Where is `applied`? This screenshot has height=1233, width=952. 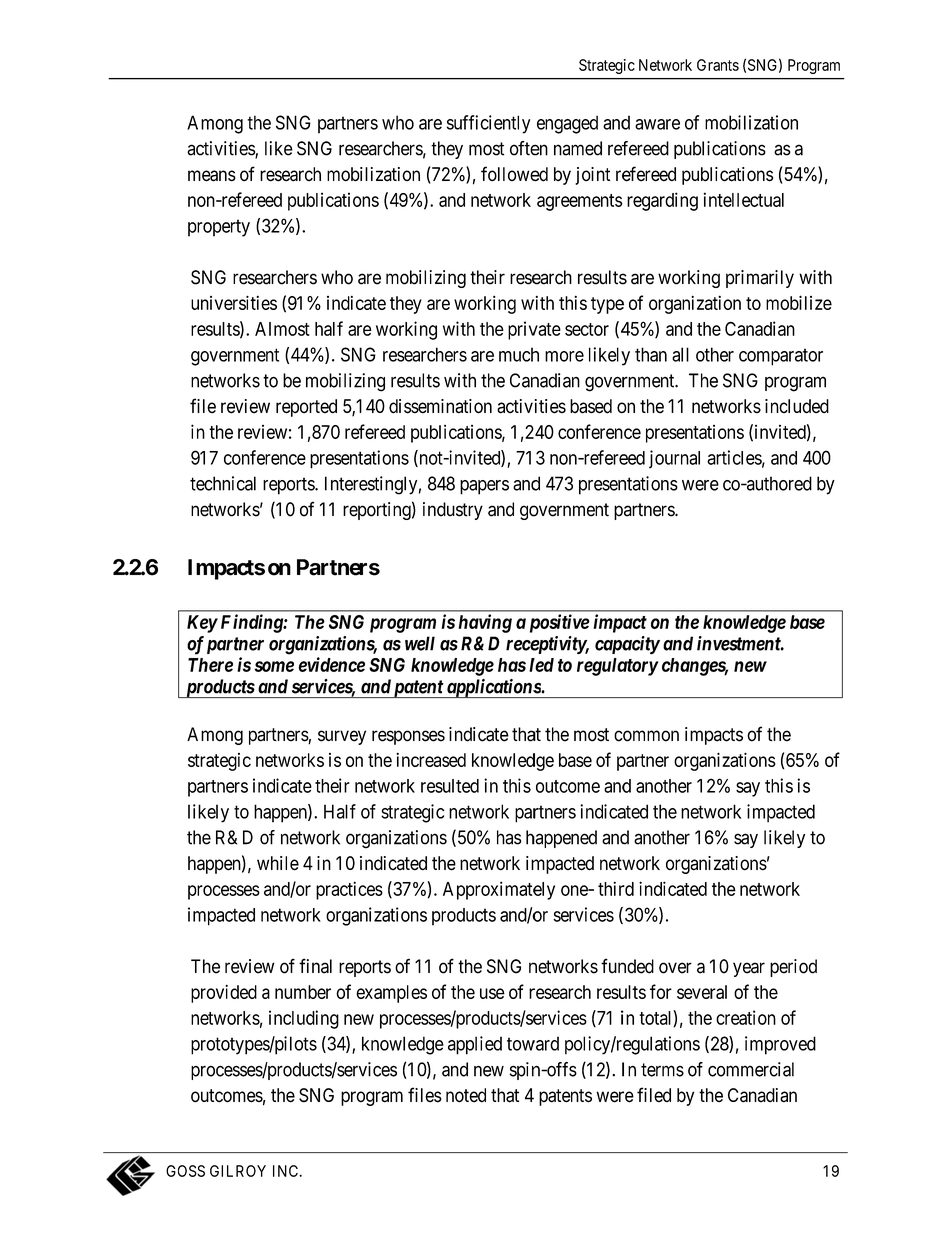 applied is located at coordinates (475, 1045).
